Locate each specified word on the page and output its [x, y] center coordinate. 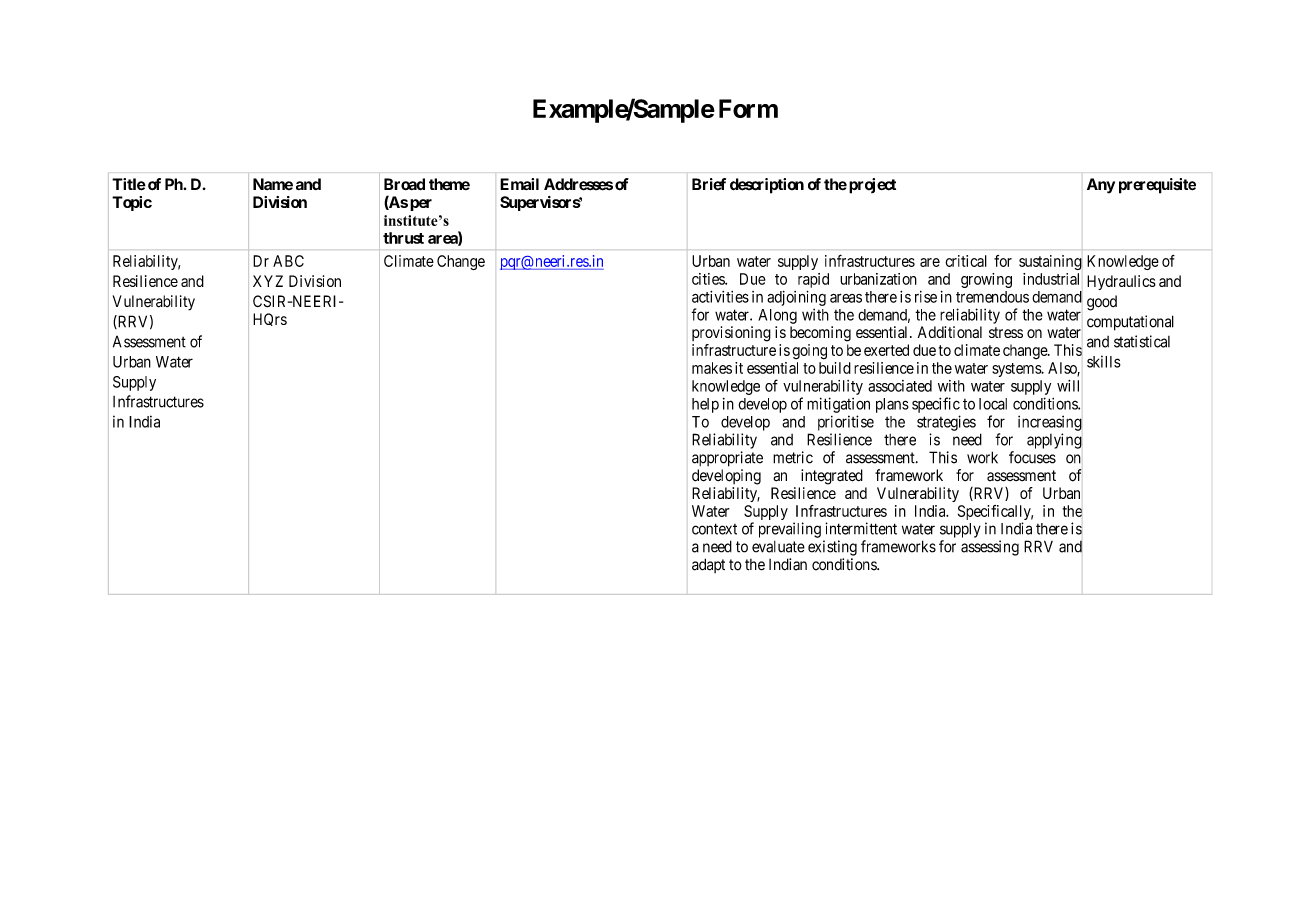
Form [748, 108]
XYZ [268, 281]
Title [129, 184]
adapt [708, 565]
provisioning [731, 334]
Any [1101, 186]
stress [1006, 332]
